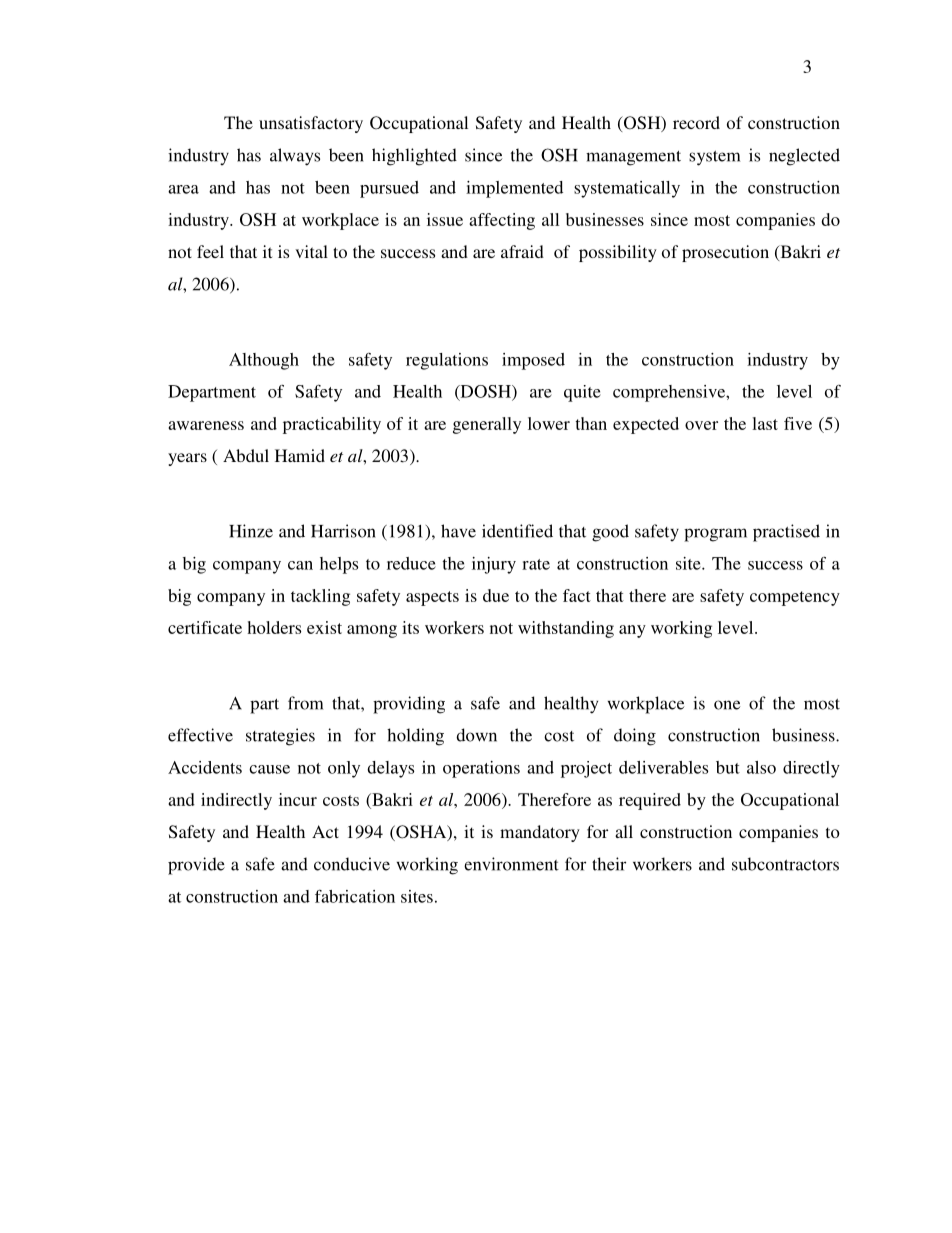 Image resolution: width=952 pixels, height=1233 pixels. I want to click on provide, so click(196, 866).
